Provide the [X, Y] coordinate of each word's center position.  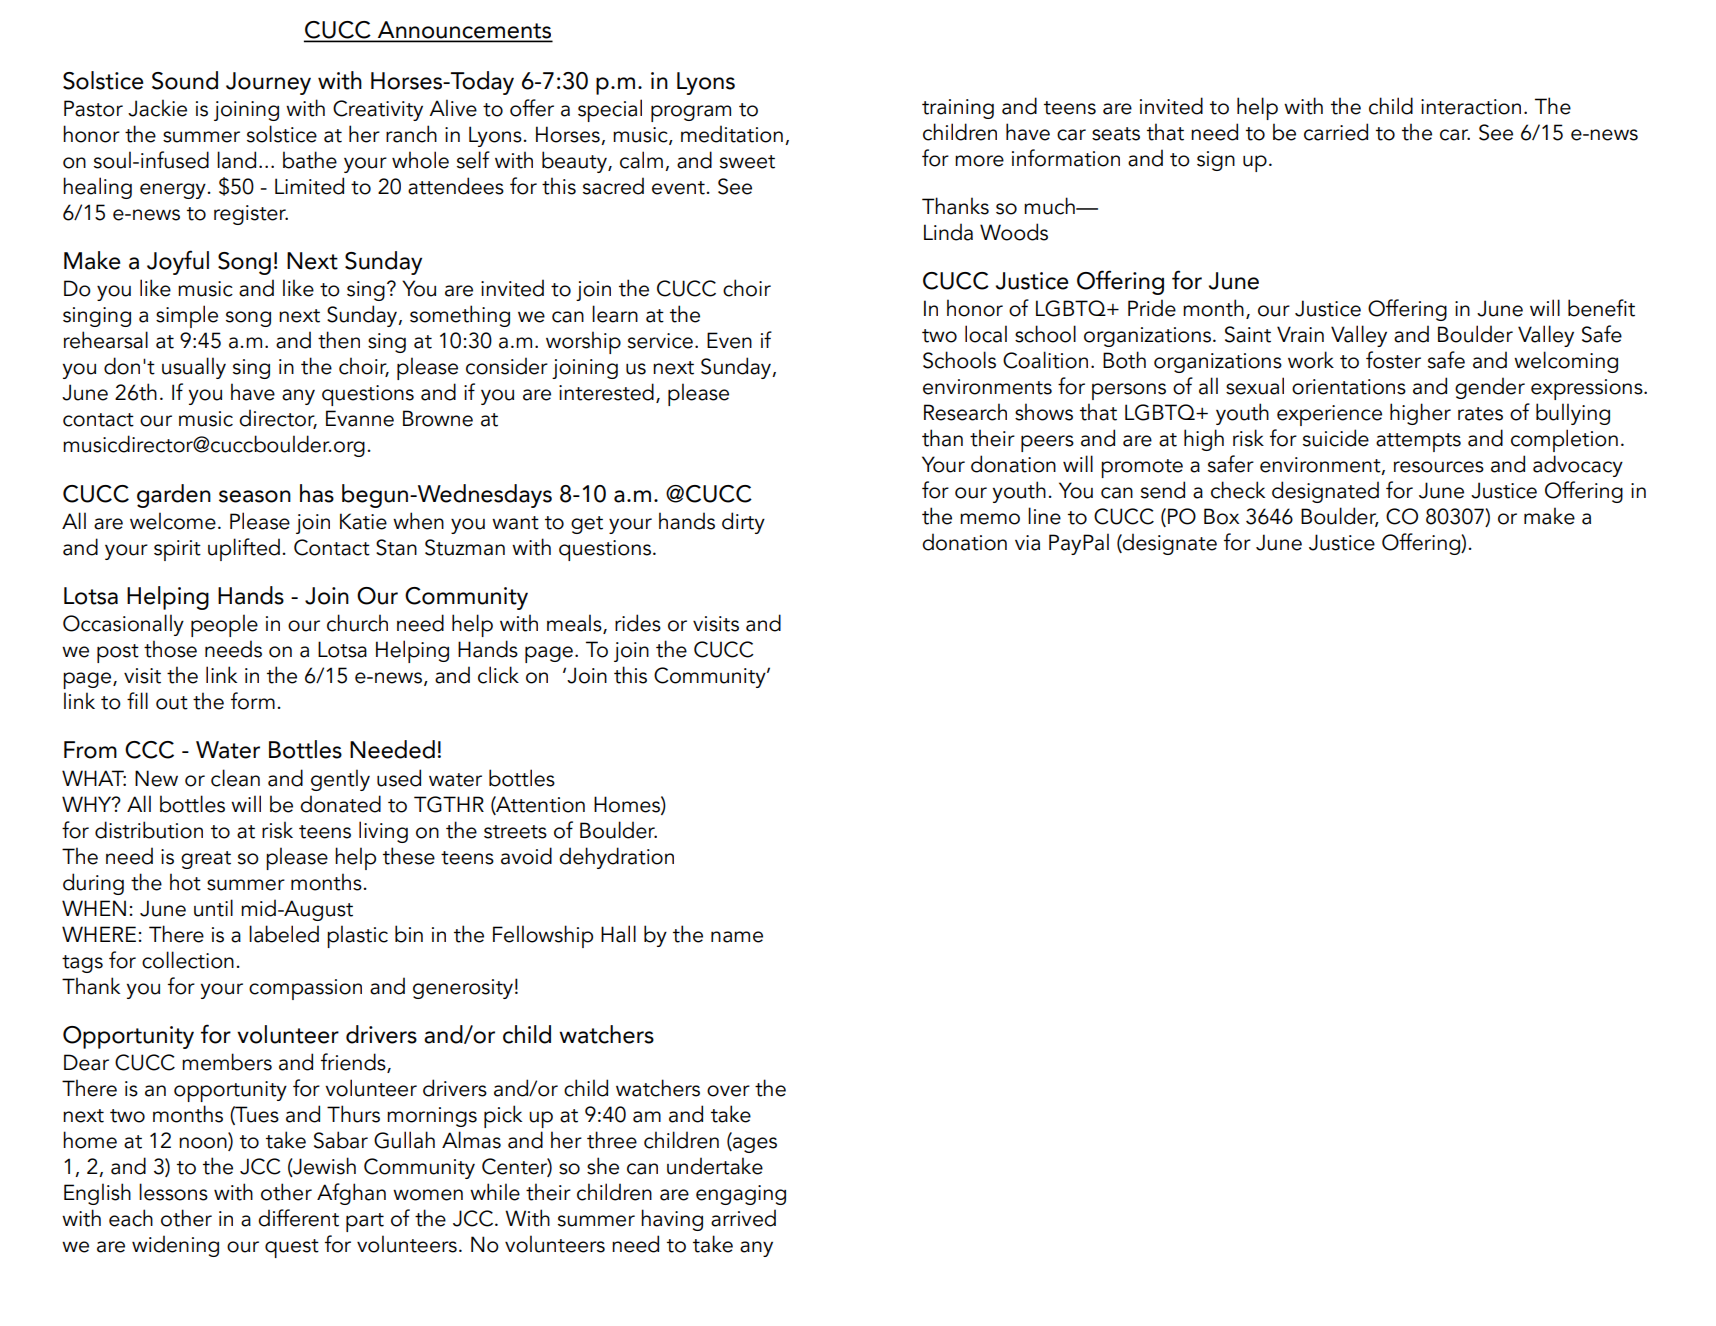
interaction [1471, 107]
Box [1222, 516]
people [224, 625]
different [298, 1218]
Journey [268, 83]
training [958, 109]
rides [638, 623]
